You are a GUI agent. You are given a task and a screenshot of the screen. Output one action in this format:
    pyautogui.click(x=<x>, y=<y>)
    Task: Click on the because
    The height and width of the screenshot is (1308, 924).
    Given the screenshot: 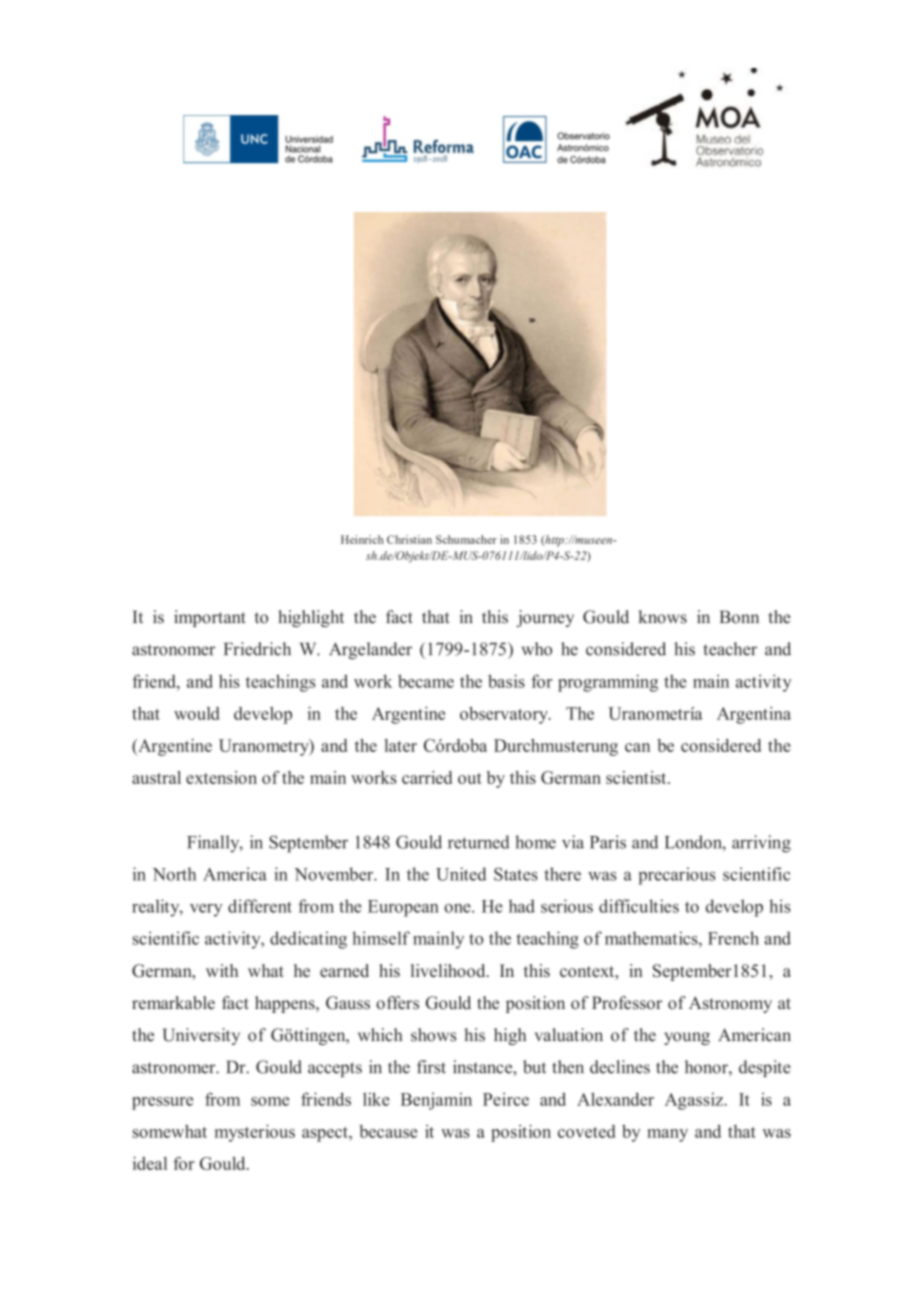 What is the action you would take?
    pyautogui.click(x=388, y=1131)
